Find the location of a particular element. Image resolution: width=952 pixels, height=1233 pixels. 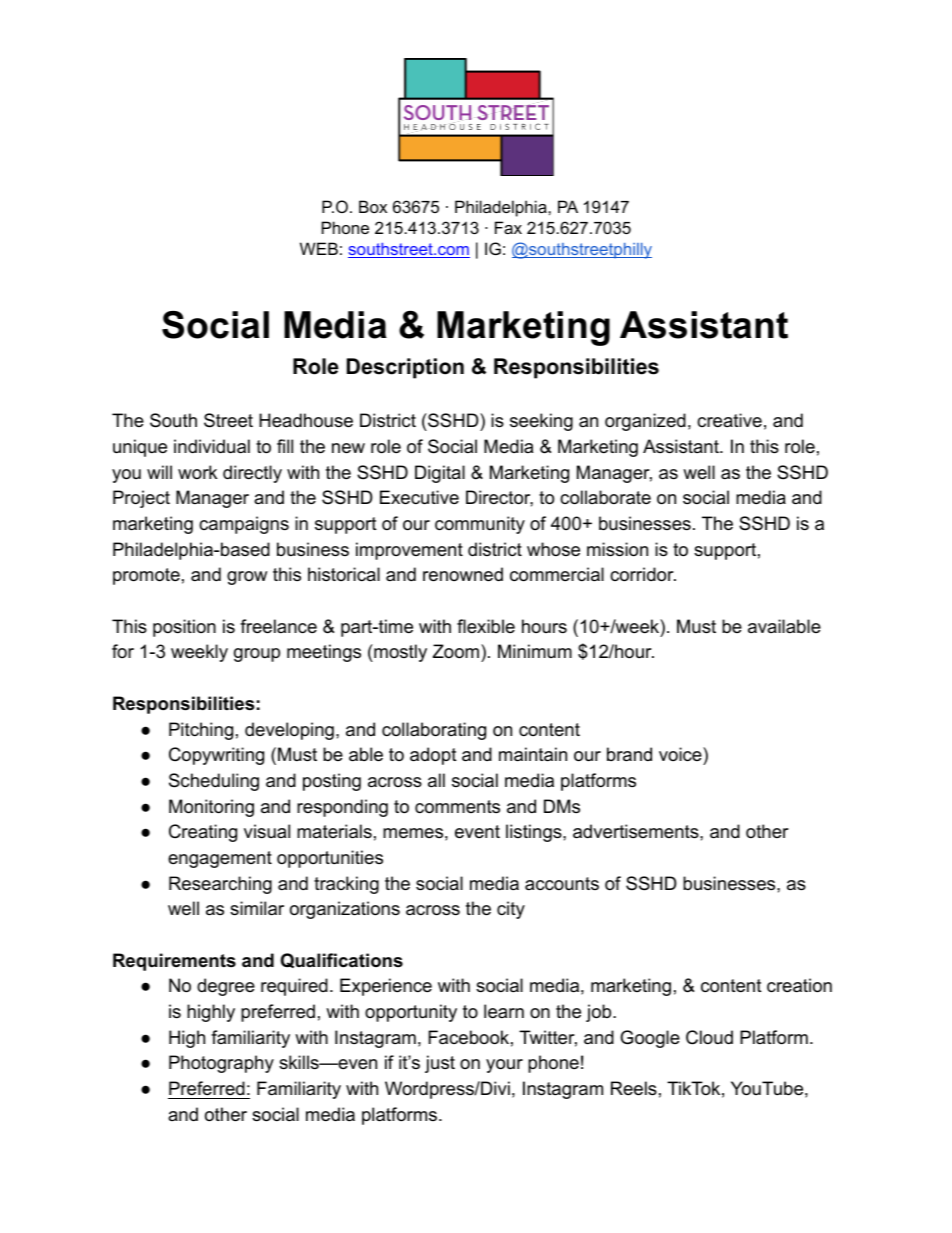

WEB is located at coordinates (319, 248).
